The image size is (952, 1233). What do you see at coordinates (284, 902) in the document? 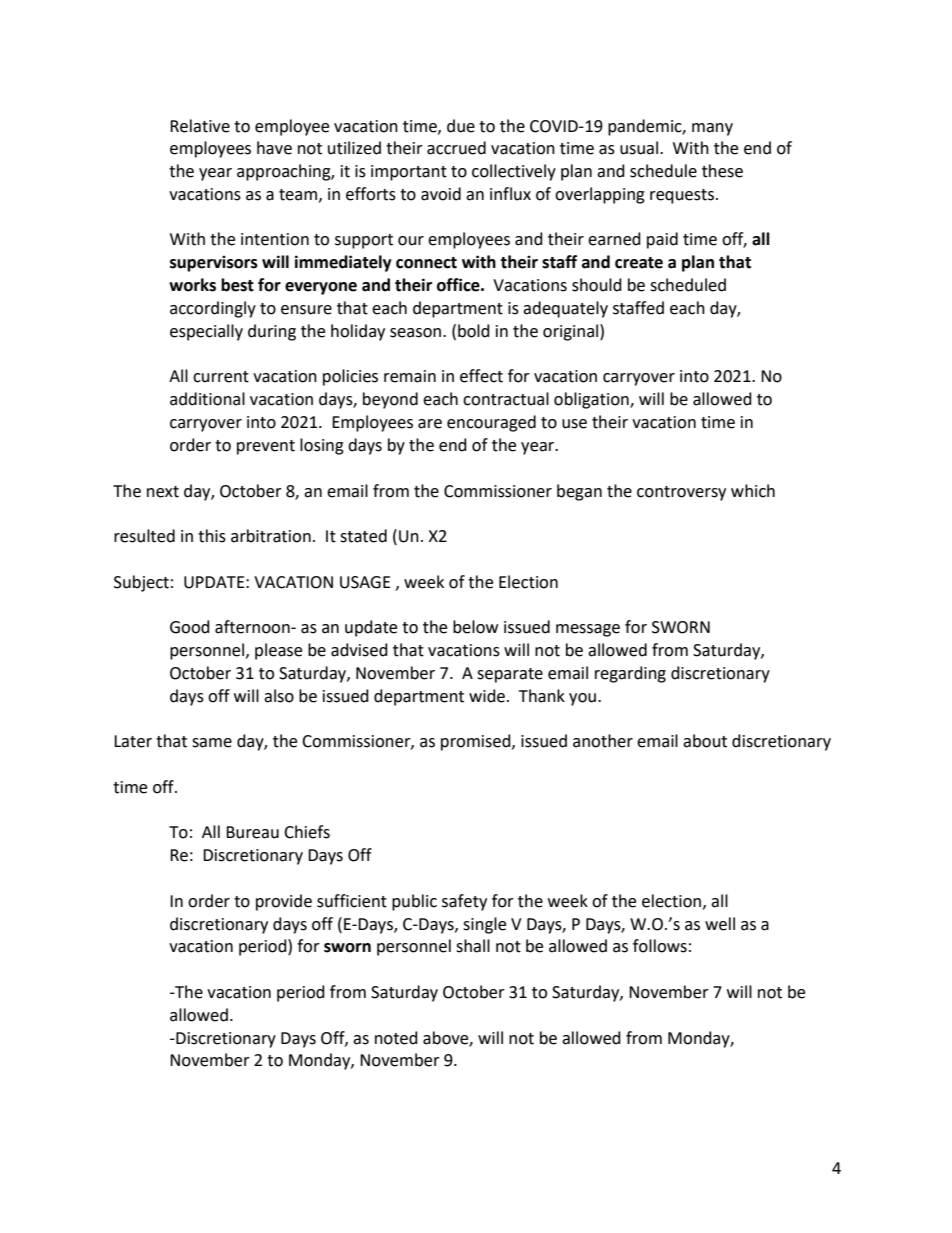
I see `provide` at bounding box center [284, 902].
